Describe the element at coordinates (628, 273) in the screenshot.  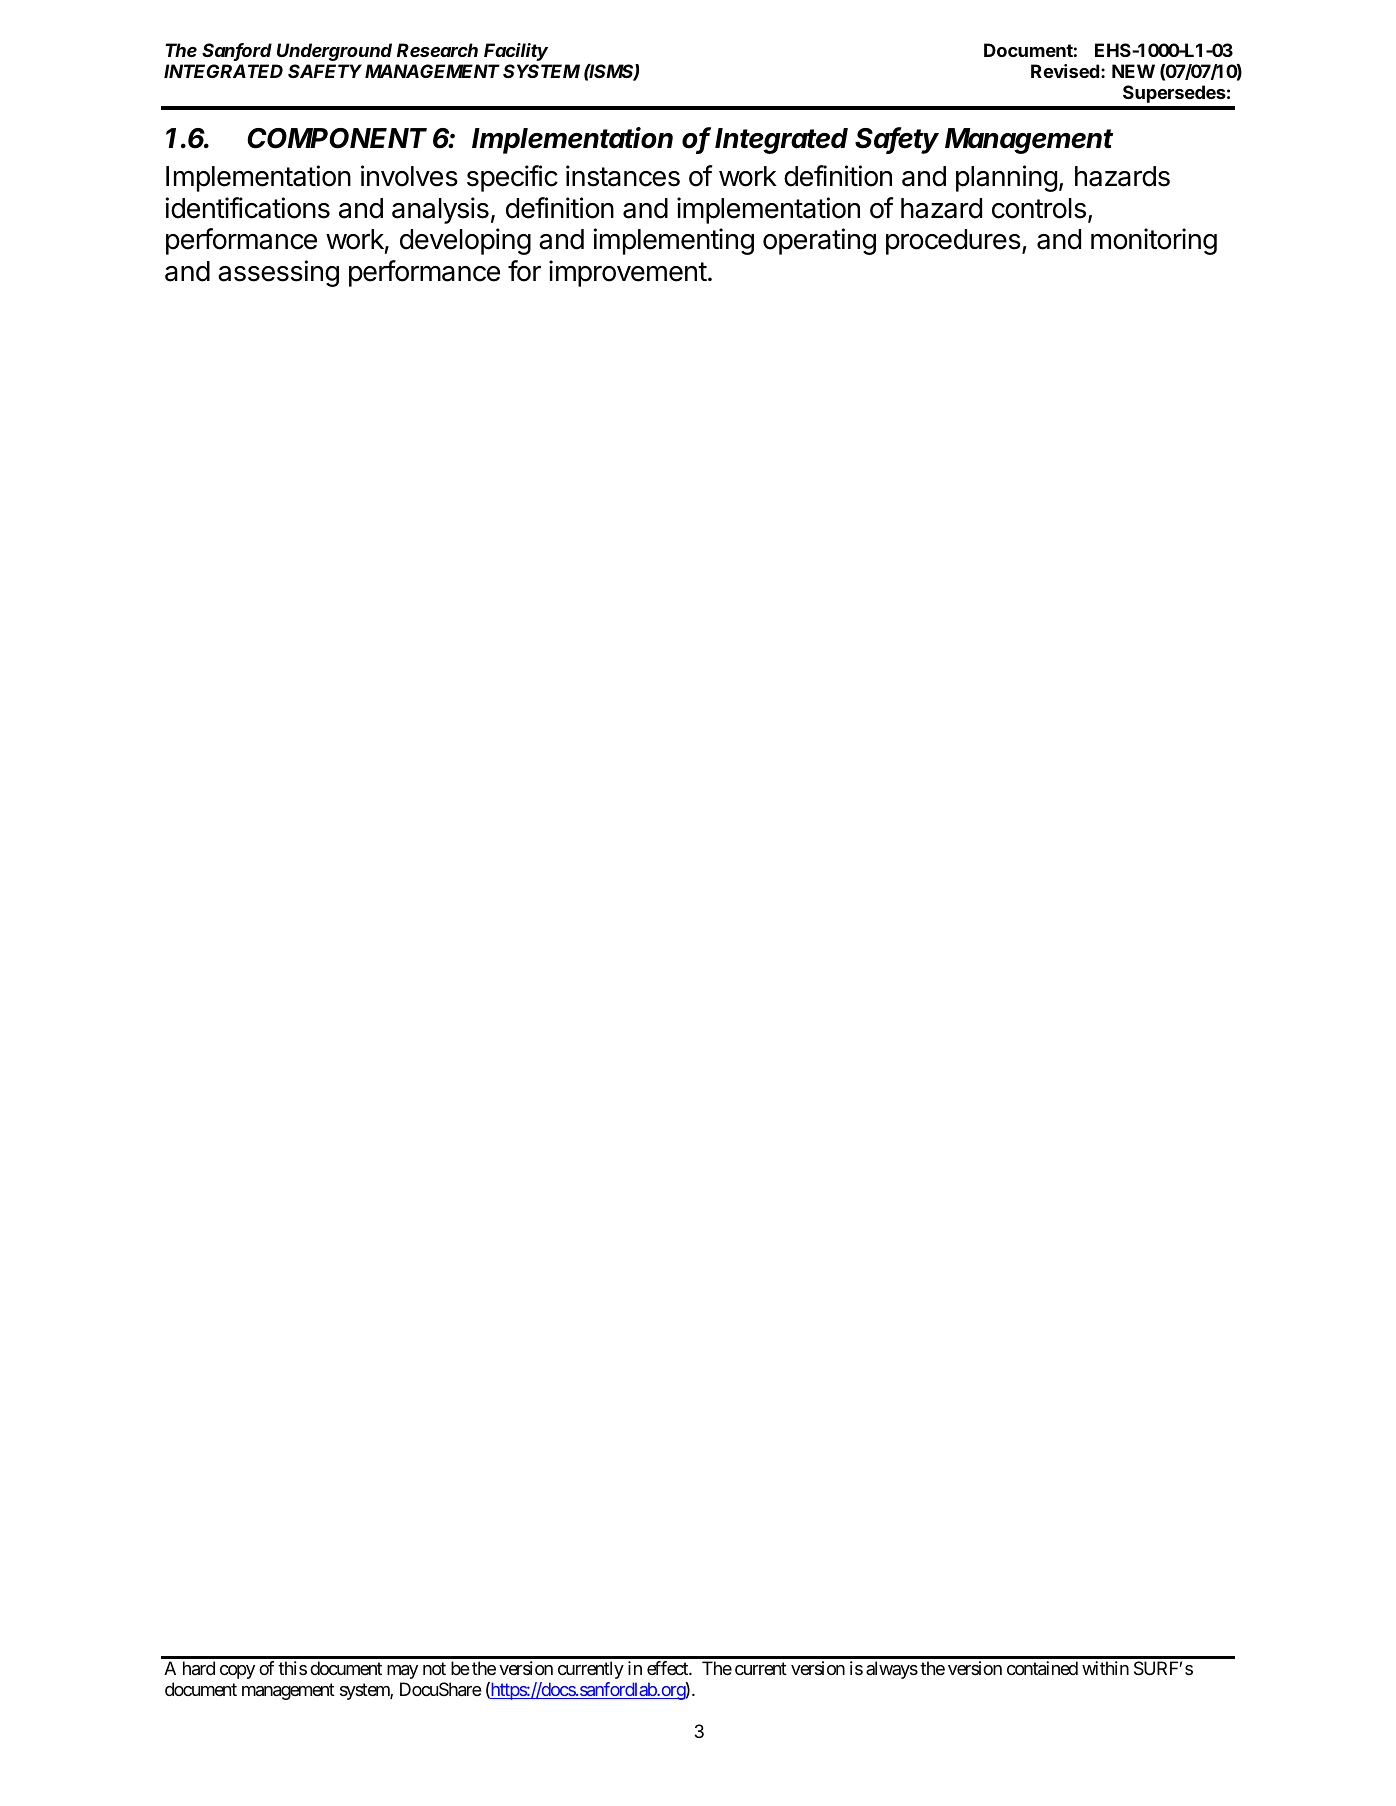
I see `improvement` at that location.
